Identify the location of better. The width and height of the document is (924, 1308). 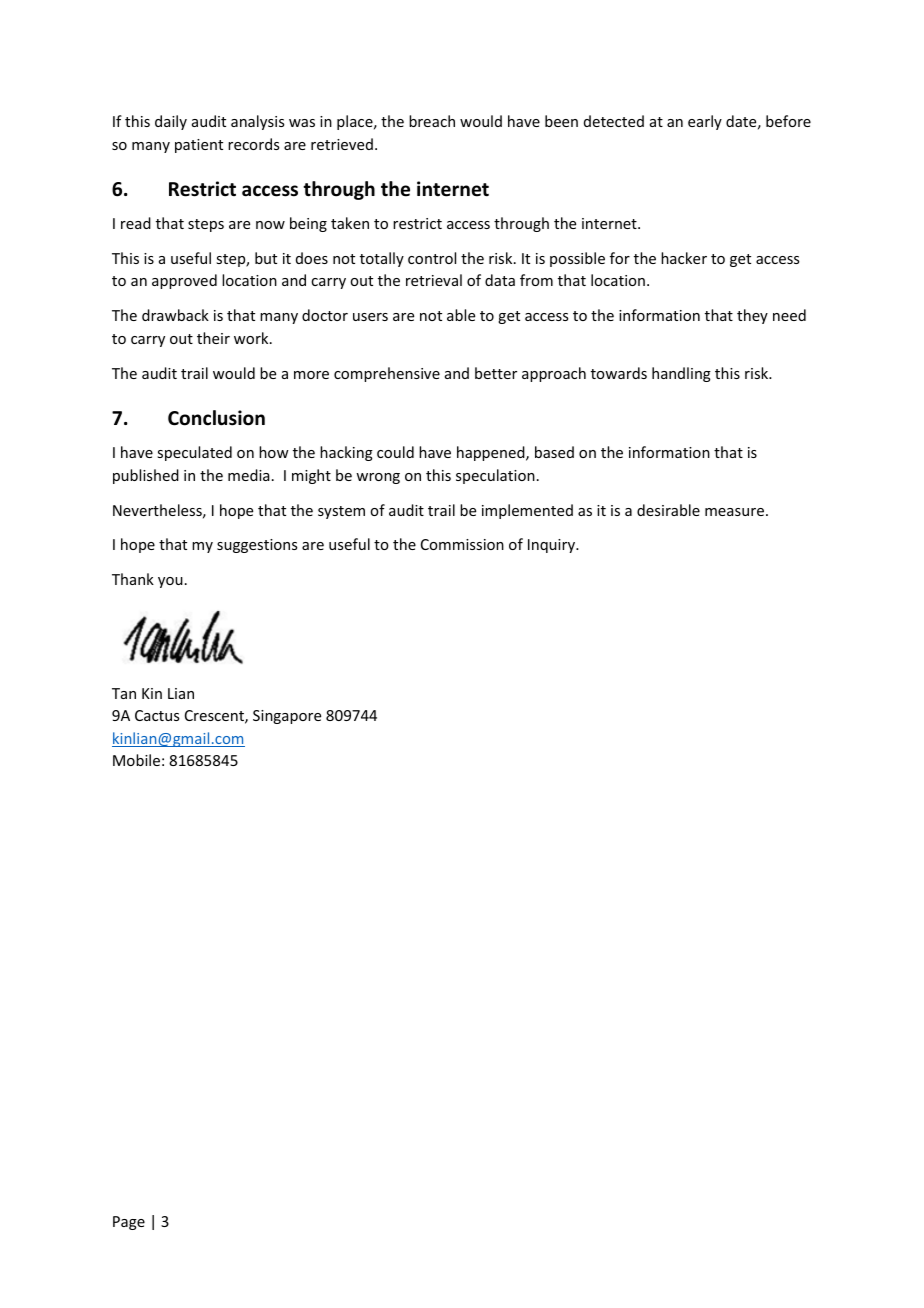
(496, 373).
